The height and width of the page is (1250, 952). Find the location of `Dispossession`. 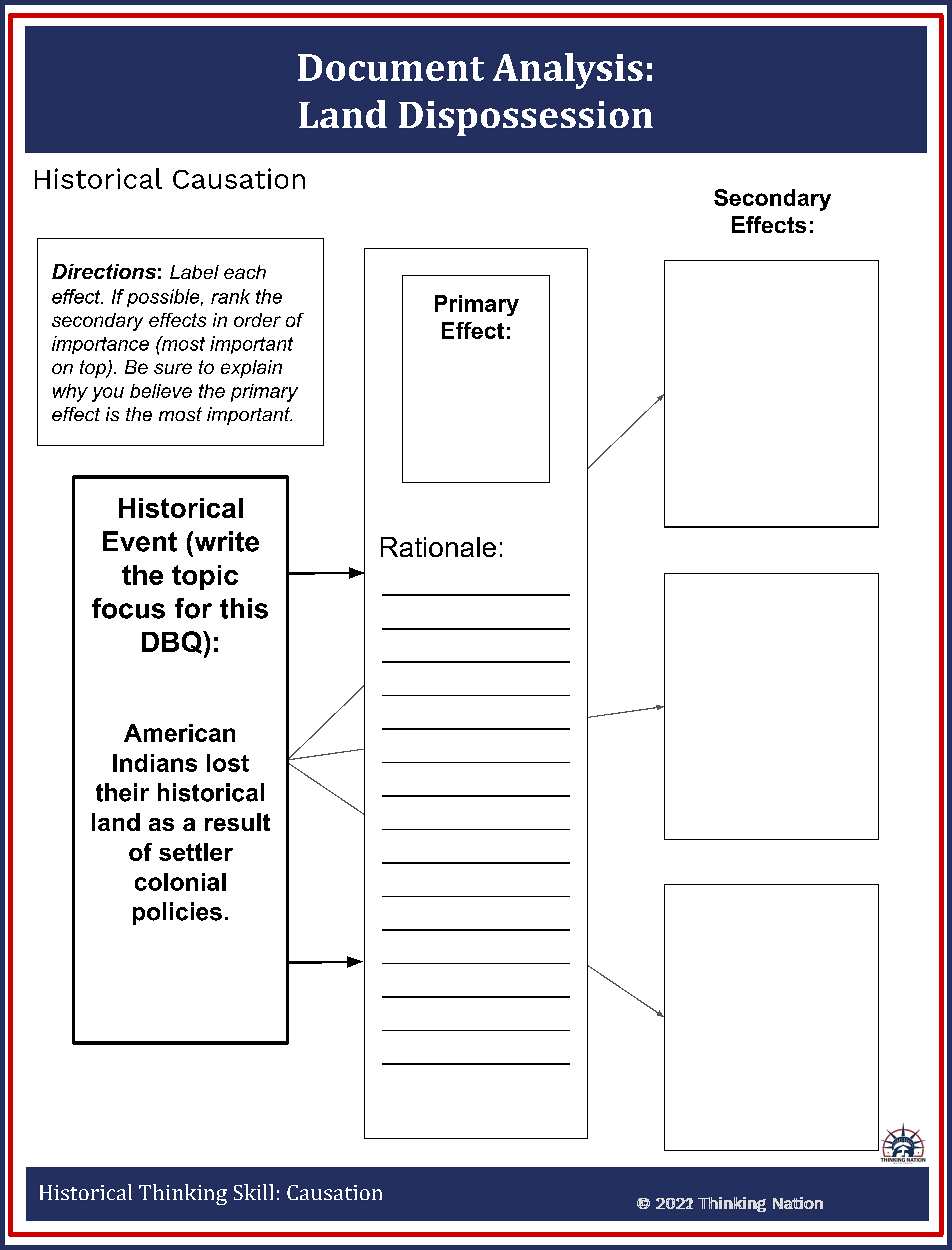

Dispossession is located at coordinates (526, 118).
